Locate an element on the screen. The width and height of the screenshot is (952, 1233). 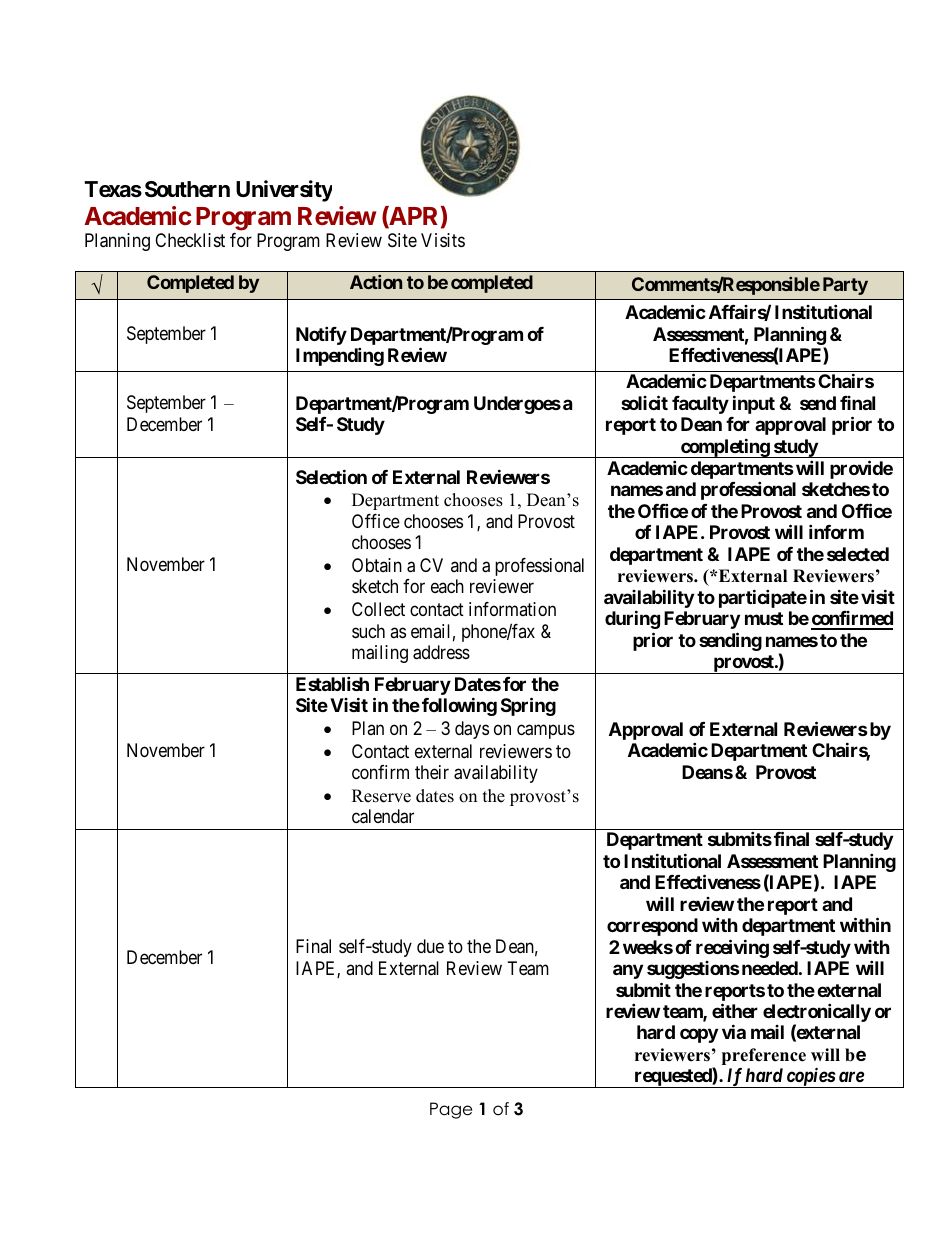
each is located at coordinates (447, 586).
